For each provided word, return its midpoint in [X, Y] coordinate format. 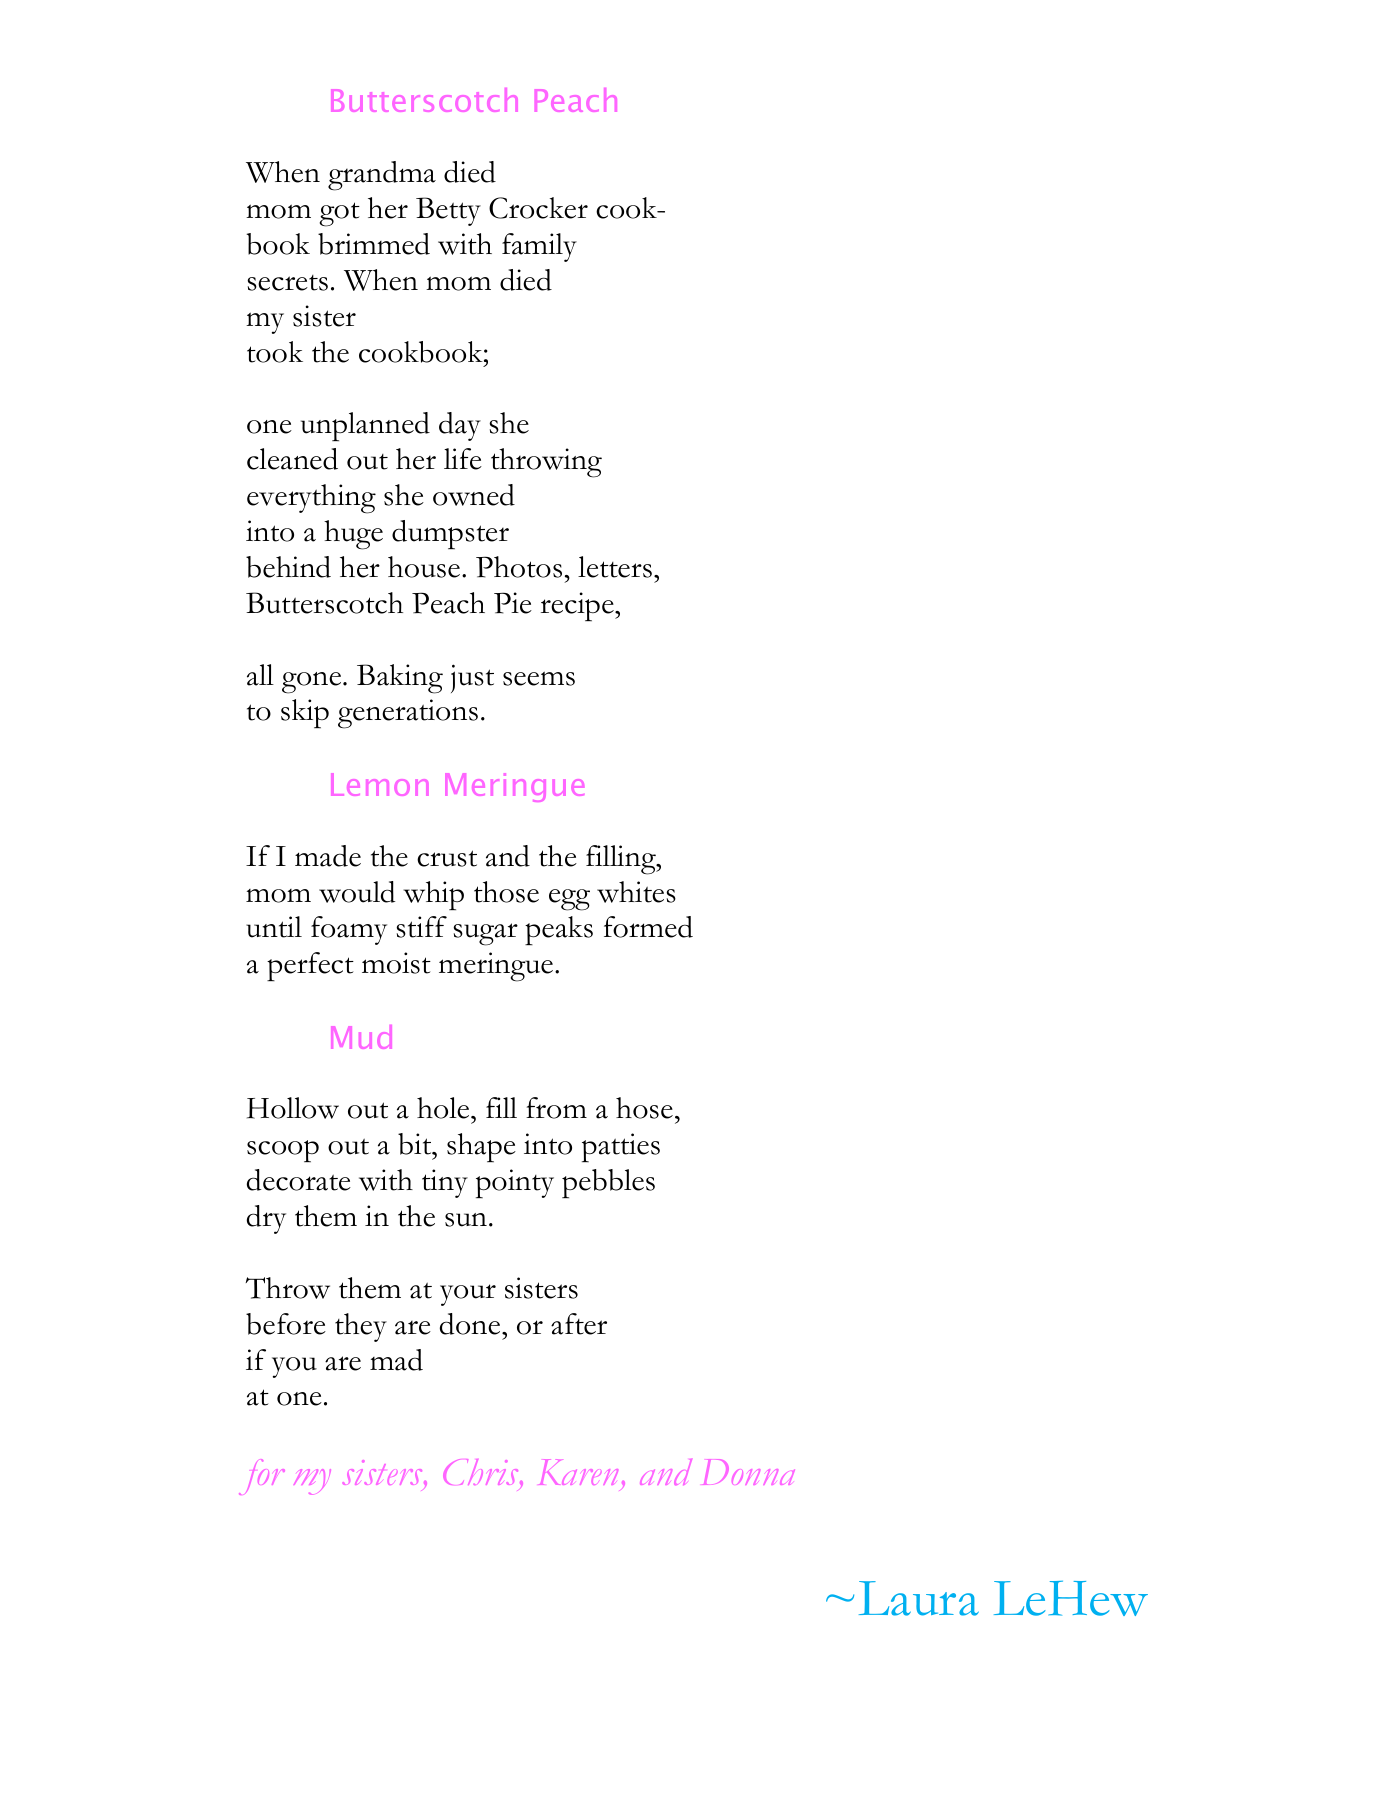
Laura [919, 1598]
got [339, 214]
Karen [578, 1472]
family [539, 247]
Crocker [538, 208]
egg [569, 900]
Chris [482, 1472]
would [357, 892]
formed [648, 927]
